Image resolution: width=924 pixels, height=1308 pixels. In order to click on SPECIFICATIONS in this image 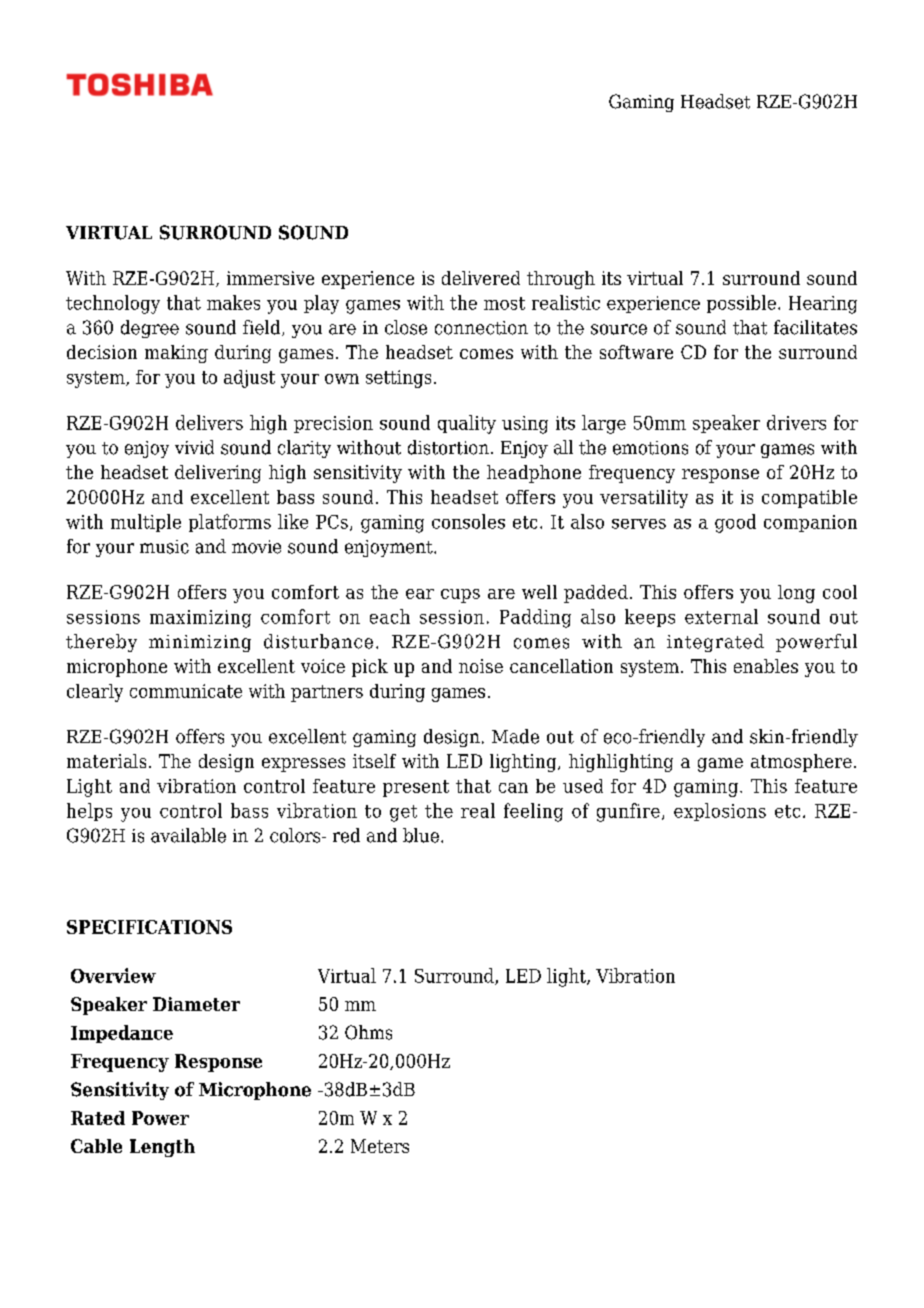, I will do `click(149, 927)`.
